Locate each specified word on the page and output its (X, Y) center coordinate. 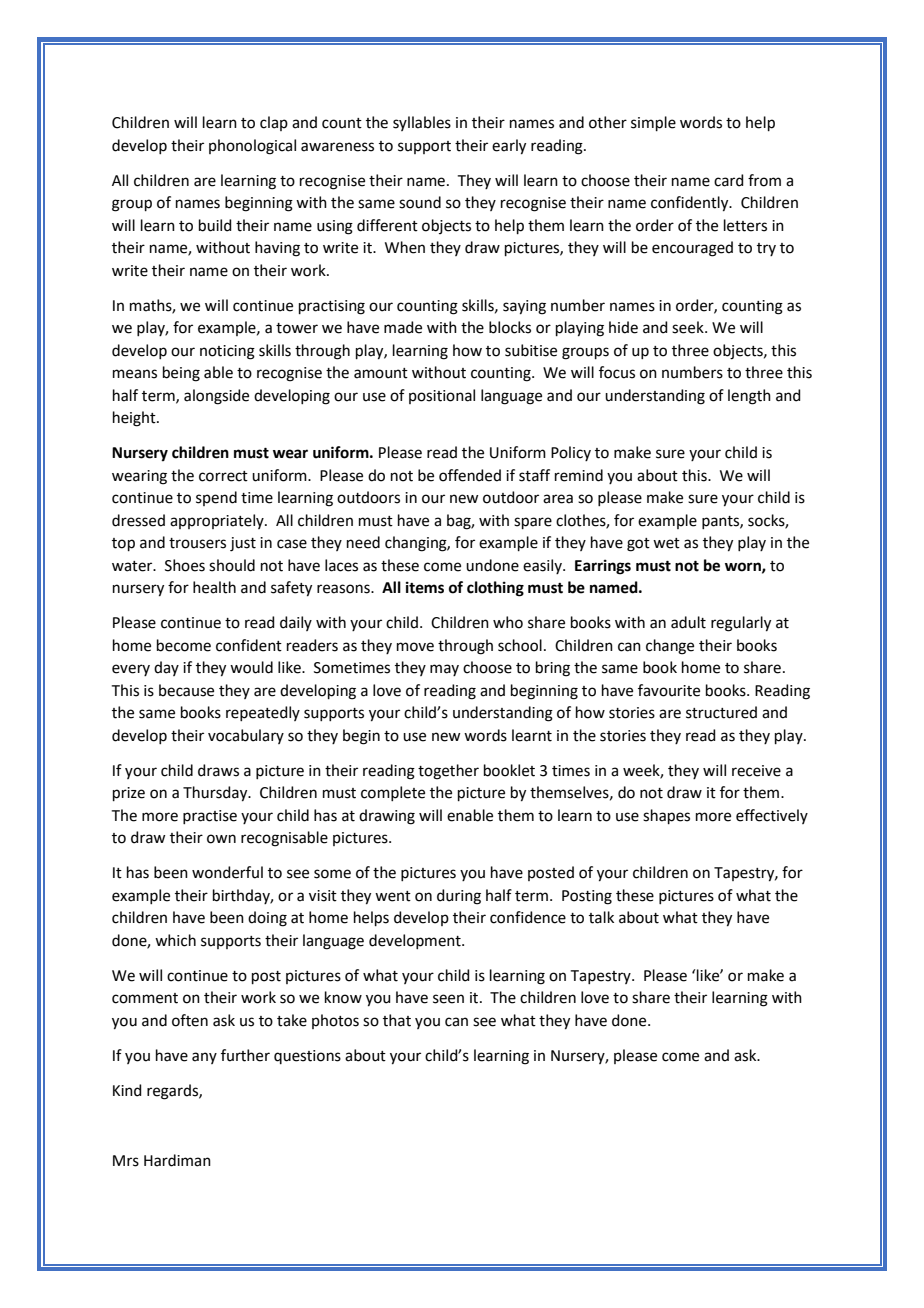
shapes (666, 816)
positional (442, 396)
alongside (216, 397)
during (459, 897)
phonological (252, 147)
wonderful (227, 872)
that (397, 1020)
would (251, 667)
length (749, 397)
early (509, 147)
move (415, 647)
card (729, 180)
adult (688, 622)
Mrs (126, 1161)
